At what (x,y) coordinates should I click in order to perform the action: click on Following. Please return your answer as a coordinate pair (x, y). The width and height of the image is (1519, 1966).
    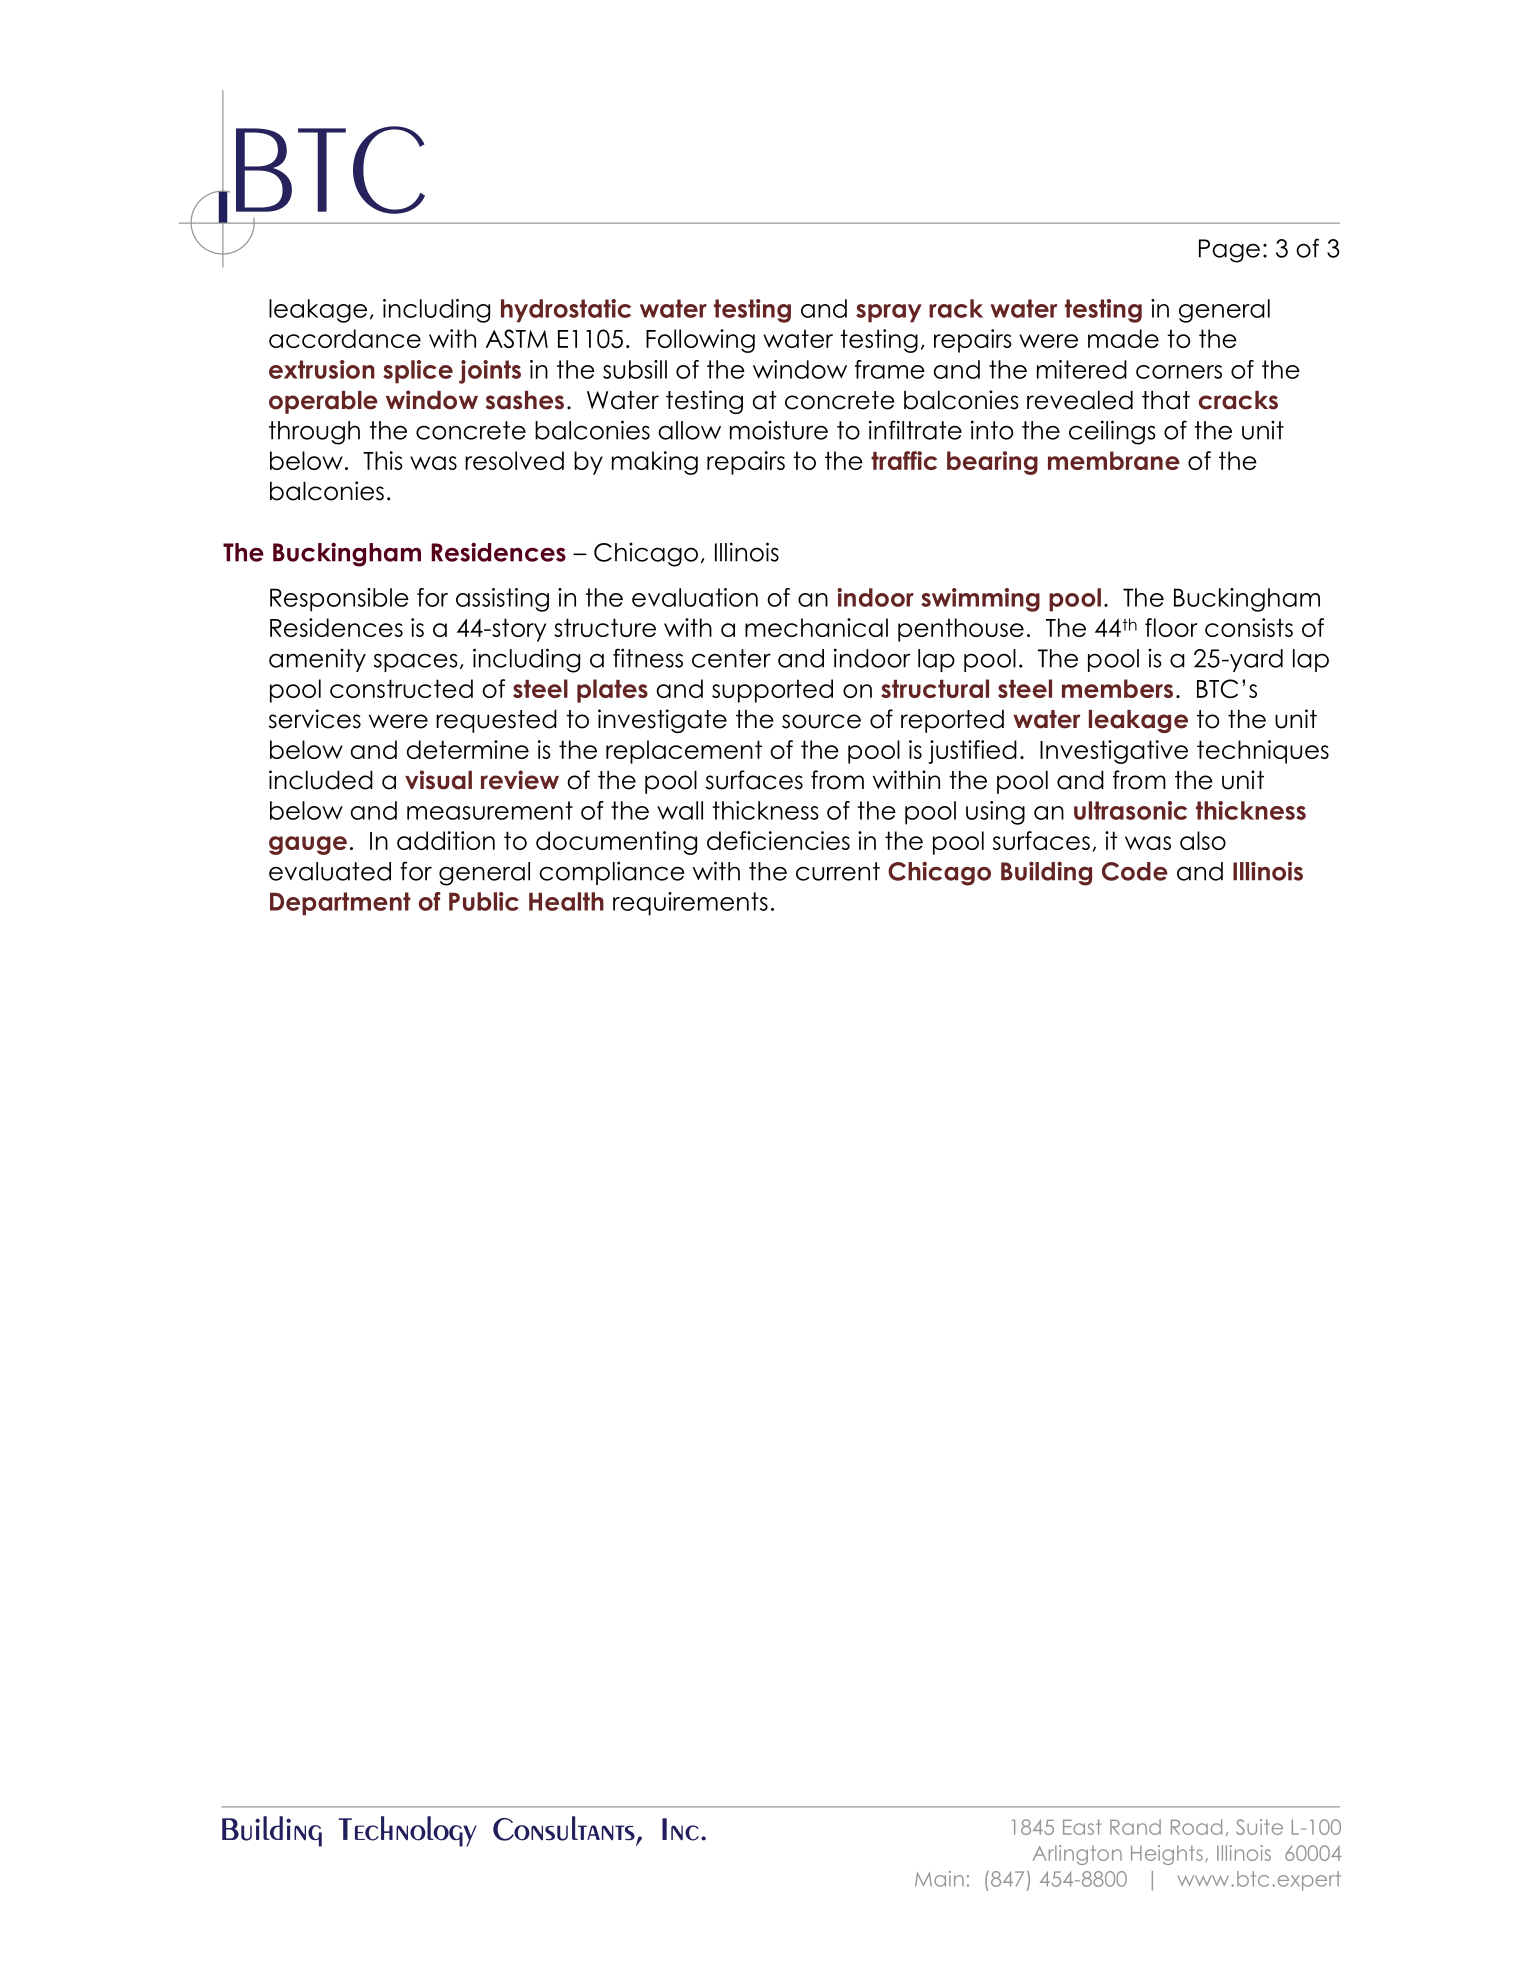
    Looking at the image, I should click on (700, 341).
